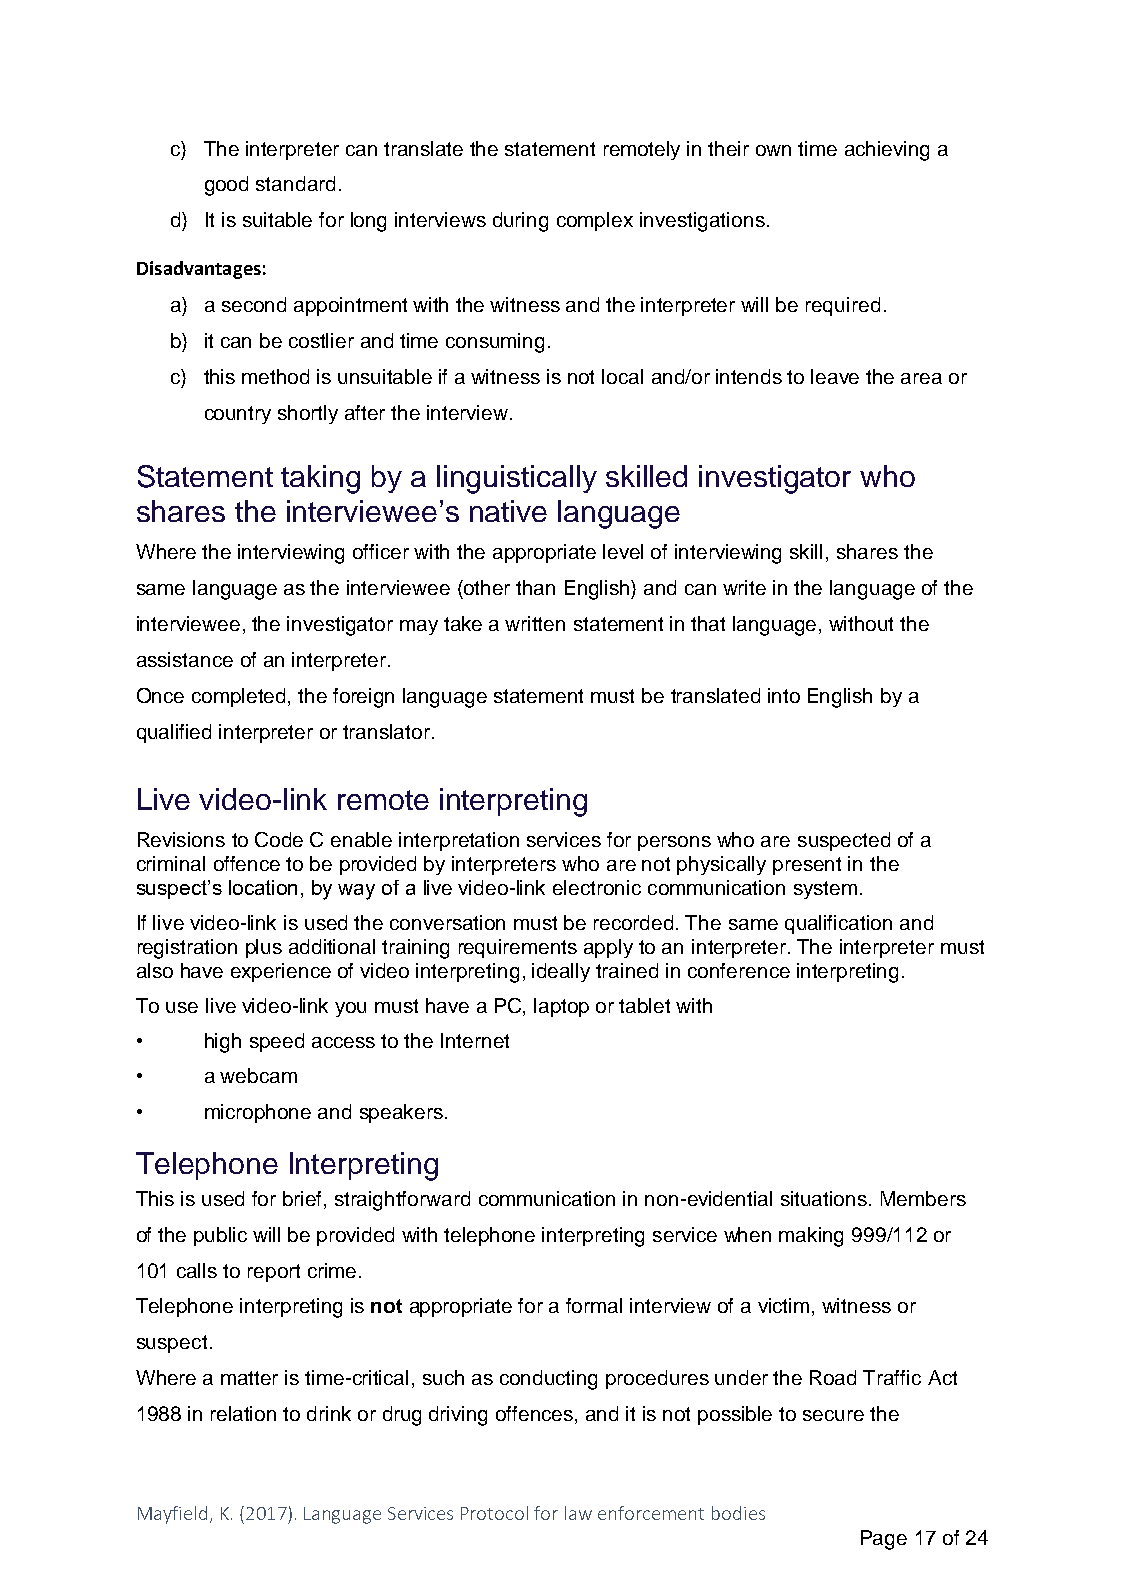 The image size is (1124, 1590). Describe the element at coordinates (807, 866) in the document. I see `present` at that location.
